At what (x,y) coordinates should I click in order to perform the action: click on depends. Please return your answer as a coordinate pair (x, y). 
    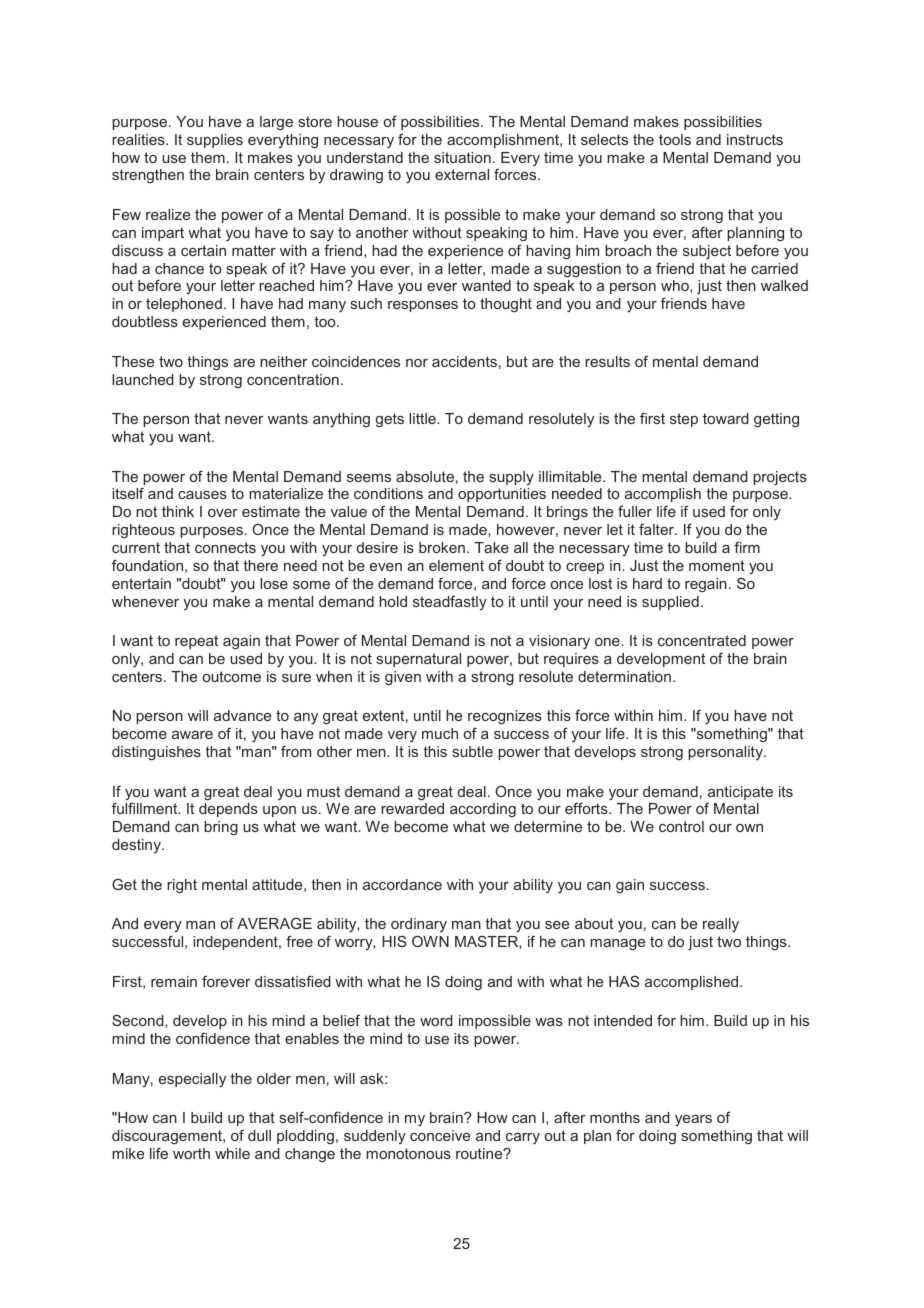
    Looking at the image, I should click on (228, 810).
